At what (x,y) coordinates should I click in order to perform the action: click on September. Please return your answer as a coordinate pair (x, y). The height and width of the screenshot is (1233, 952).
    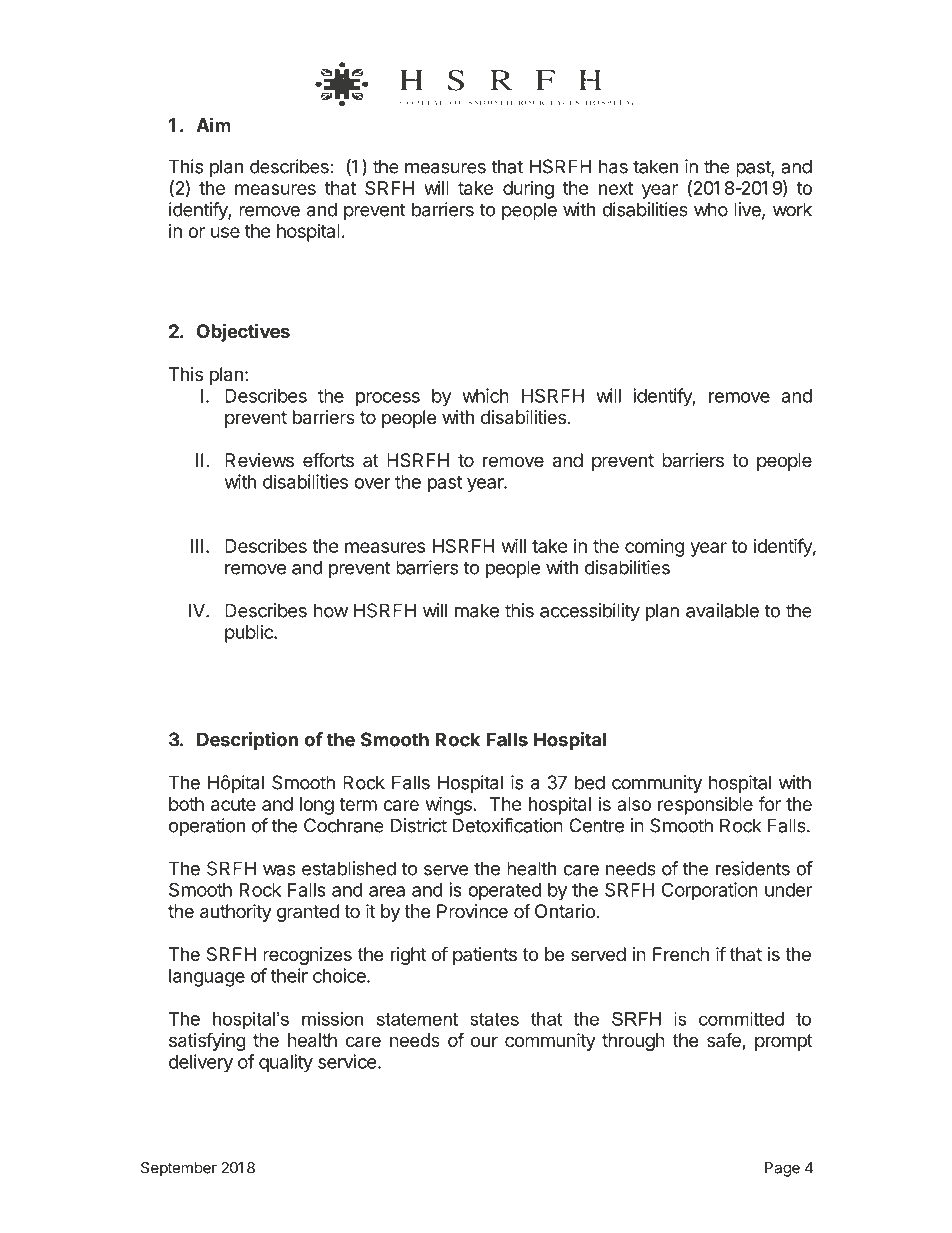
    Looking at the image, I should click on (179, 1169).
